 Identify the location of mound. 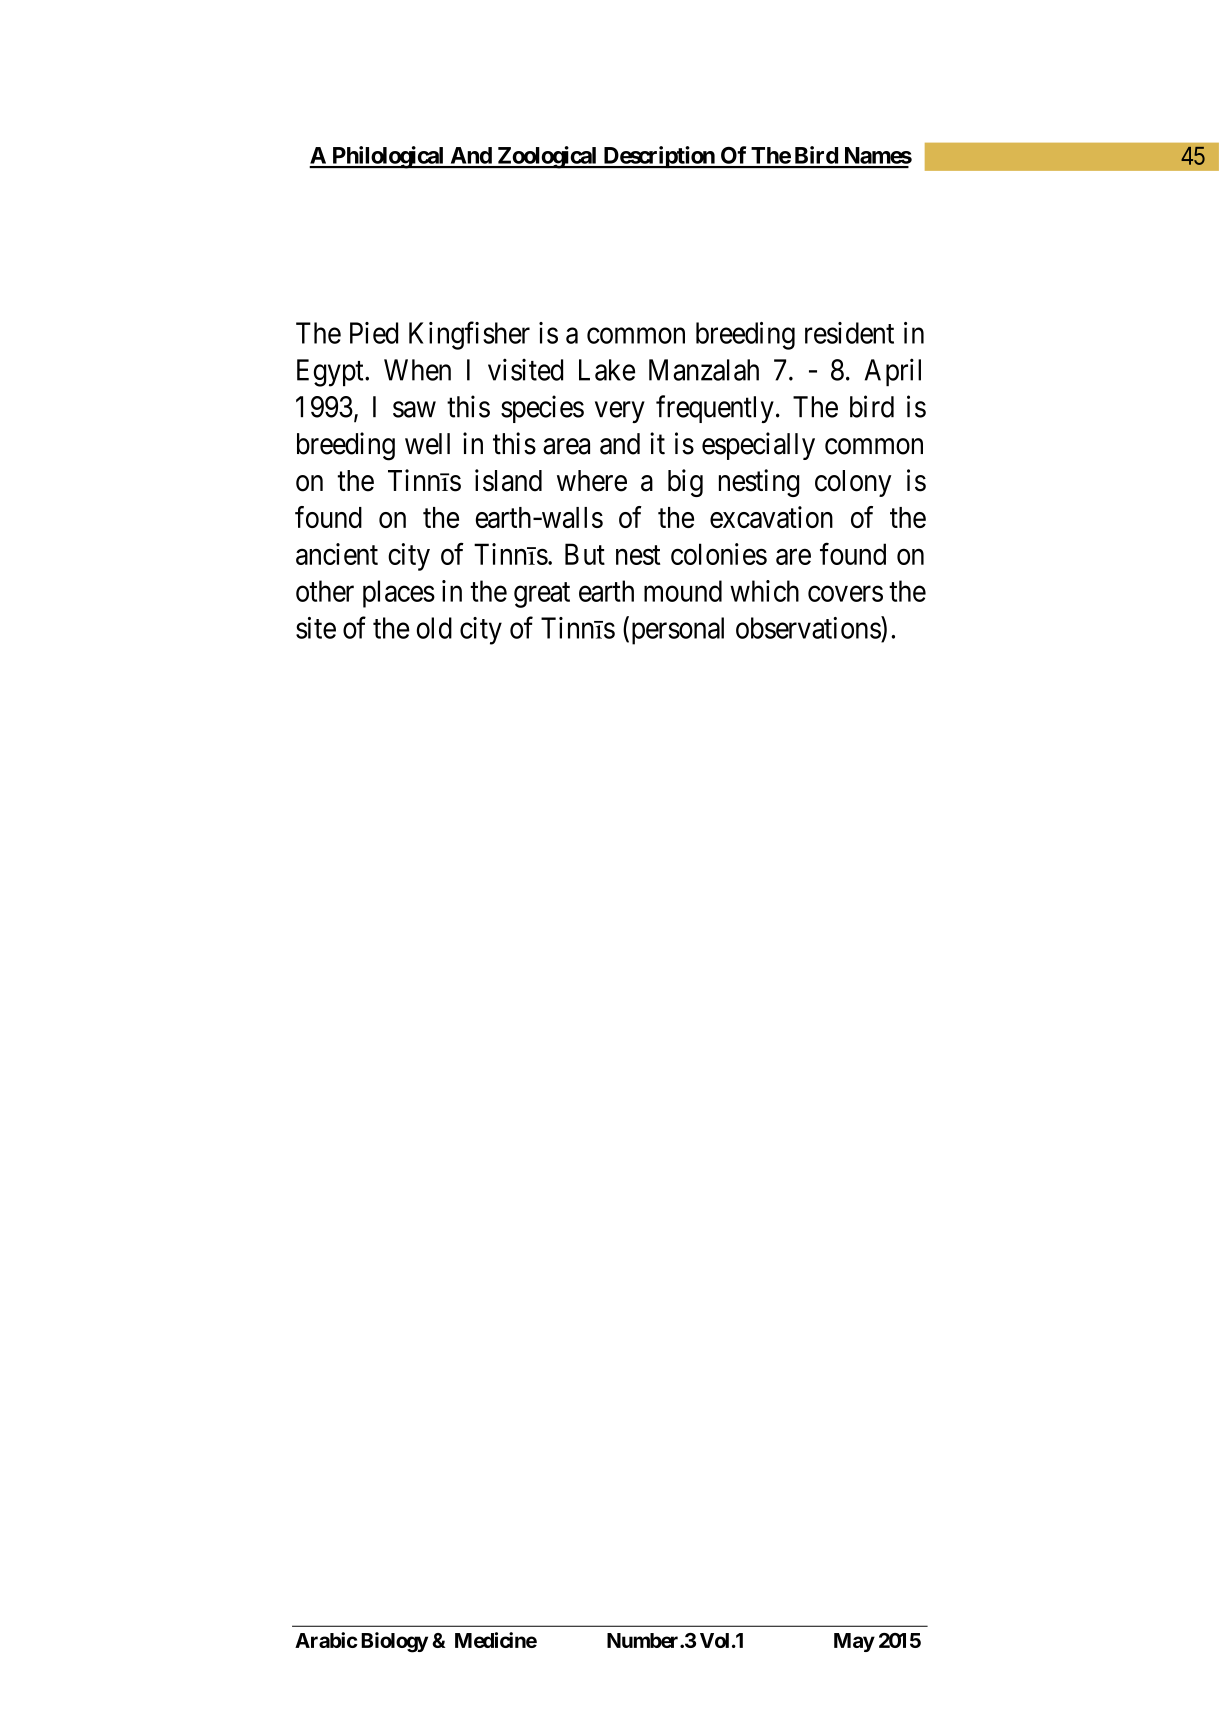
(683, 591).
